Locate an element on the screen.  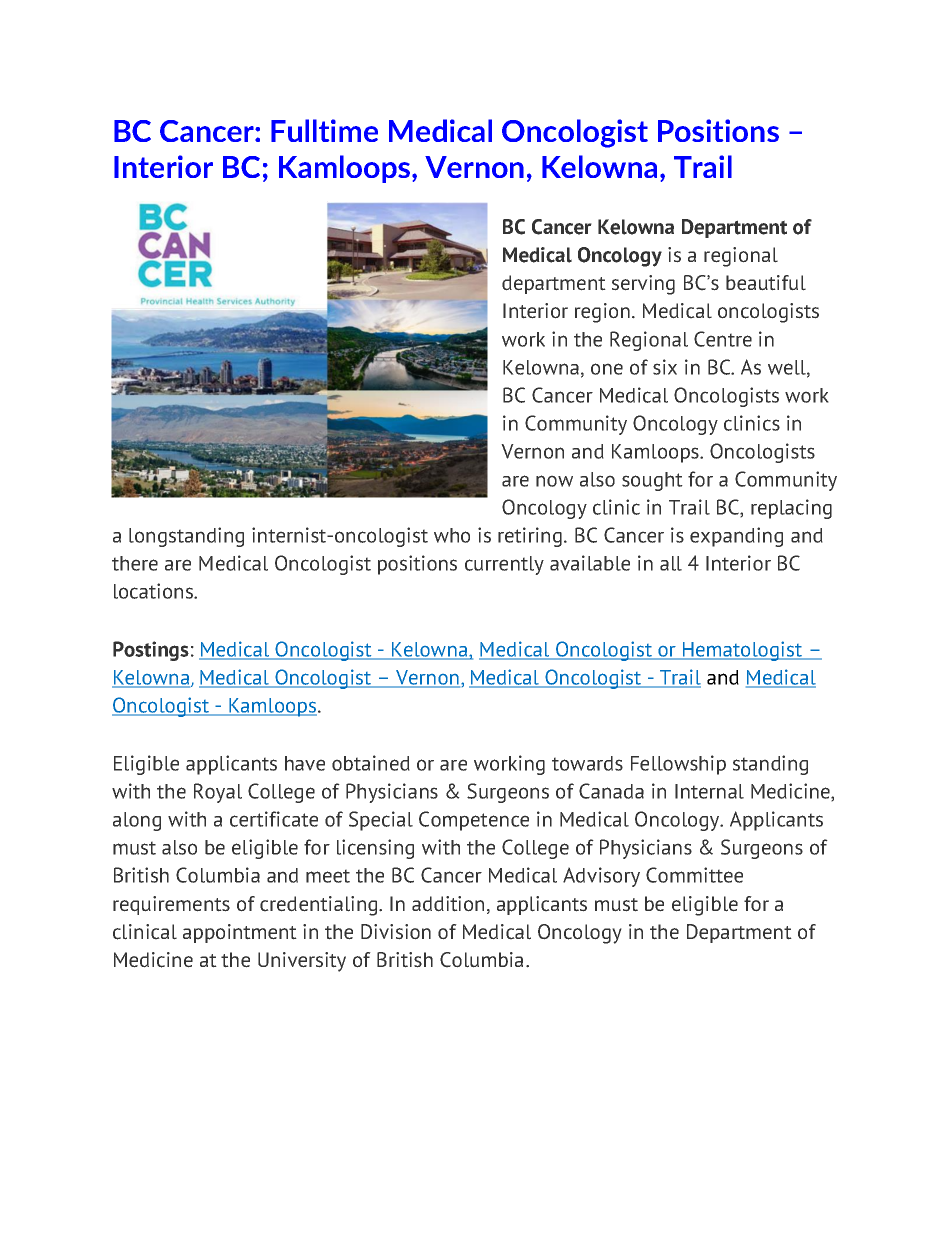
there is located at coordinates (135, 563).
